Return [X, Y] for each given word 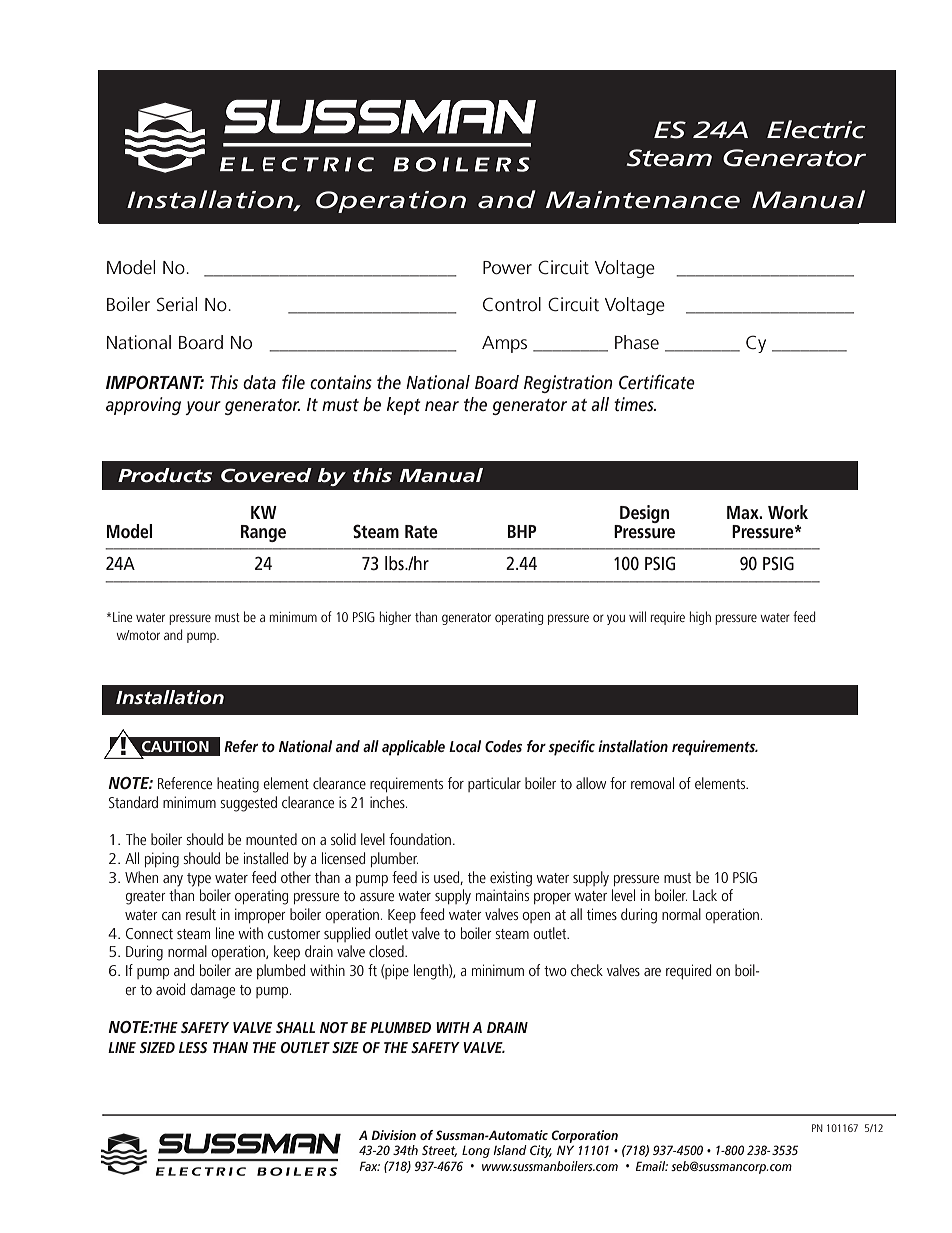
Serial [177, 304]
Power [507, 268]
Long [476, 1152]
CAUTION [175, 746]
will [637, 616]
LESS [193, 1047]
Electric [816, 129]
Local [465, 746]
